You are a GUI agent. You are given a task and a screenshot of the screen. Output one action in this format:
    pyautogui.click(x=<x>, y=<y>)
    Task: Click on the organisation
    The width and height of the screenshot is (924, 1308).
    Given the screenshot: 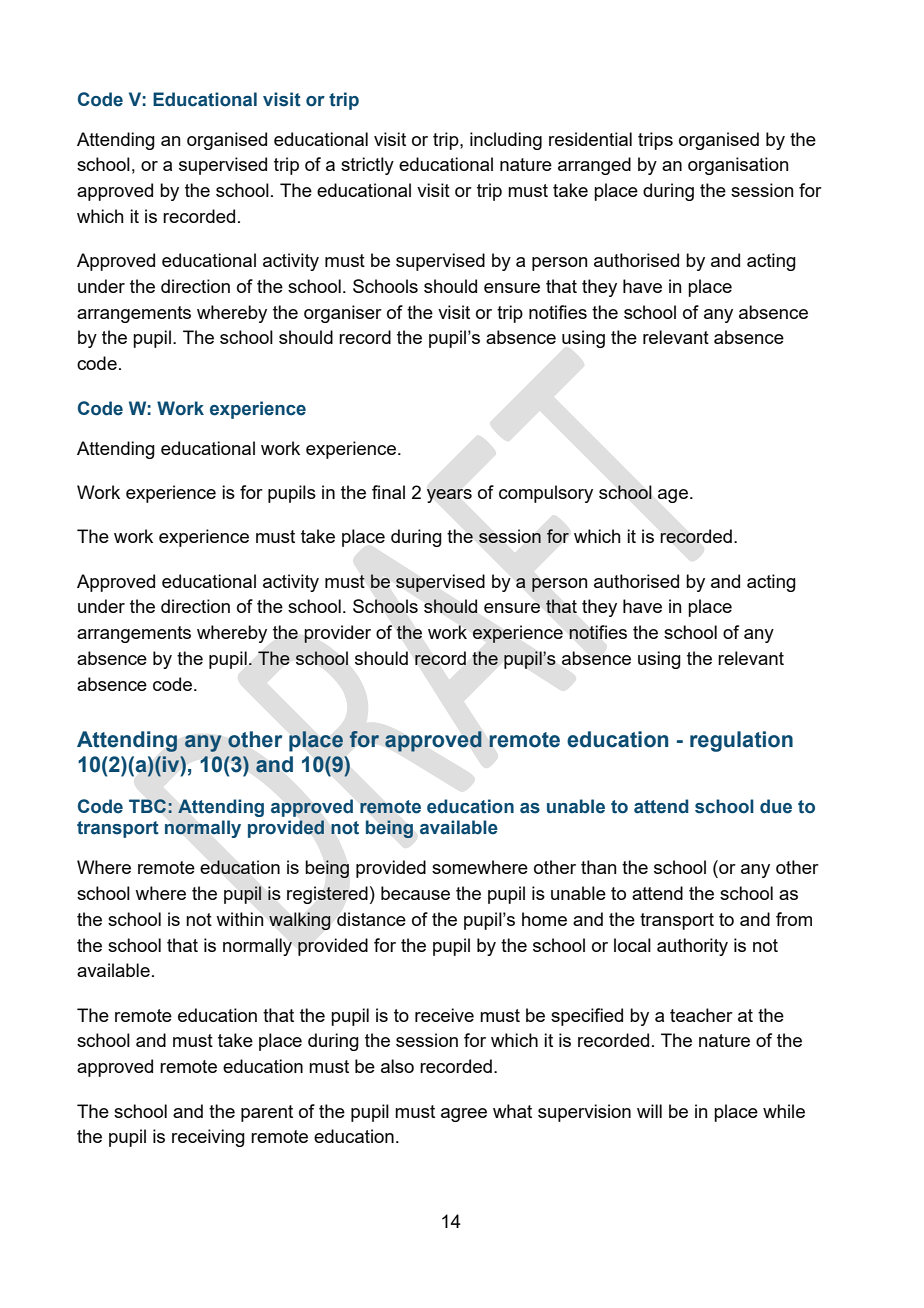 What is the action you would take?
    pyautogui.click(x=738, y=166)
